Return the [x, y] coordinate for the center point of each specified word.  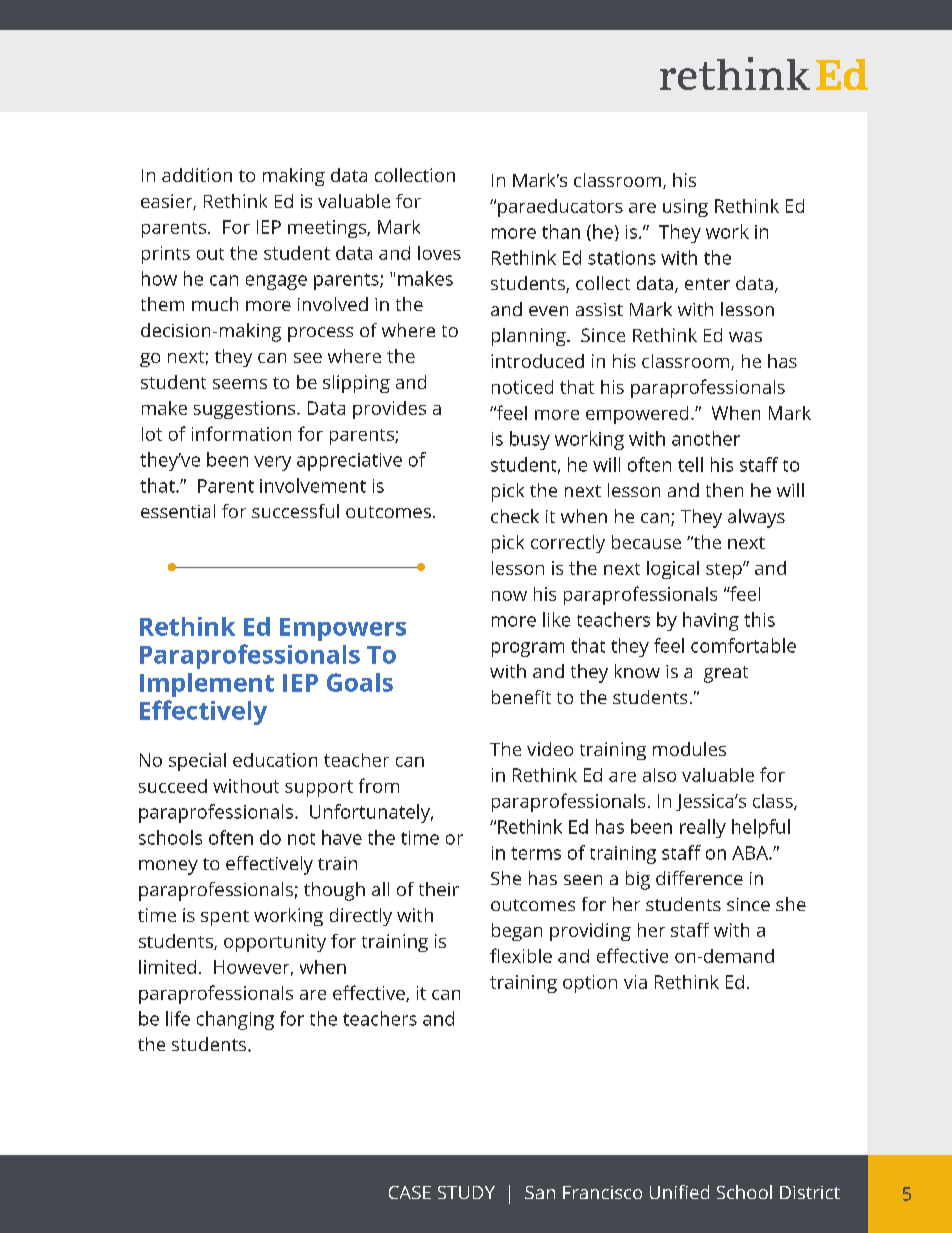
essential [178, 511]
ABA [751, 853]
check [515, 516]
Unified [679, 1192]
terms [536, 853]
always [756, 518]
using [685, 208]
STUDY [466, 1192]
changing [235, 1020]
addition [197, 175]
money [168, 867]
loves [439, 253]
